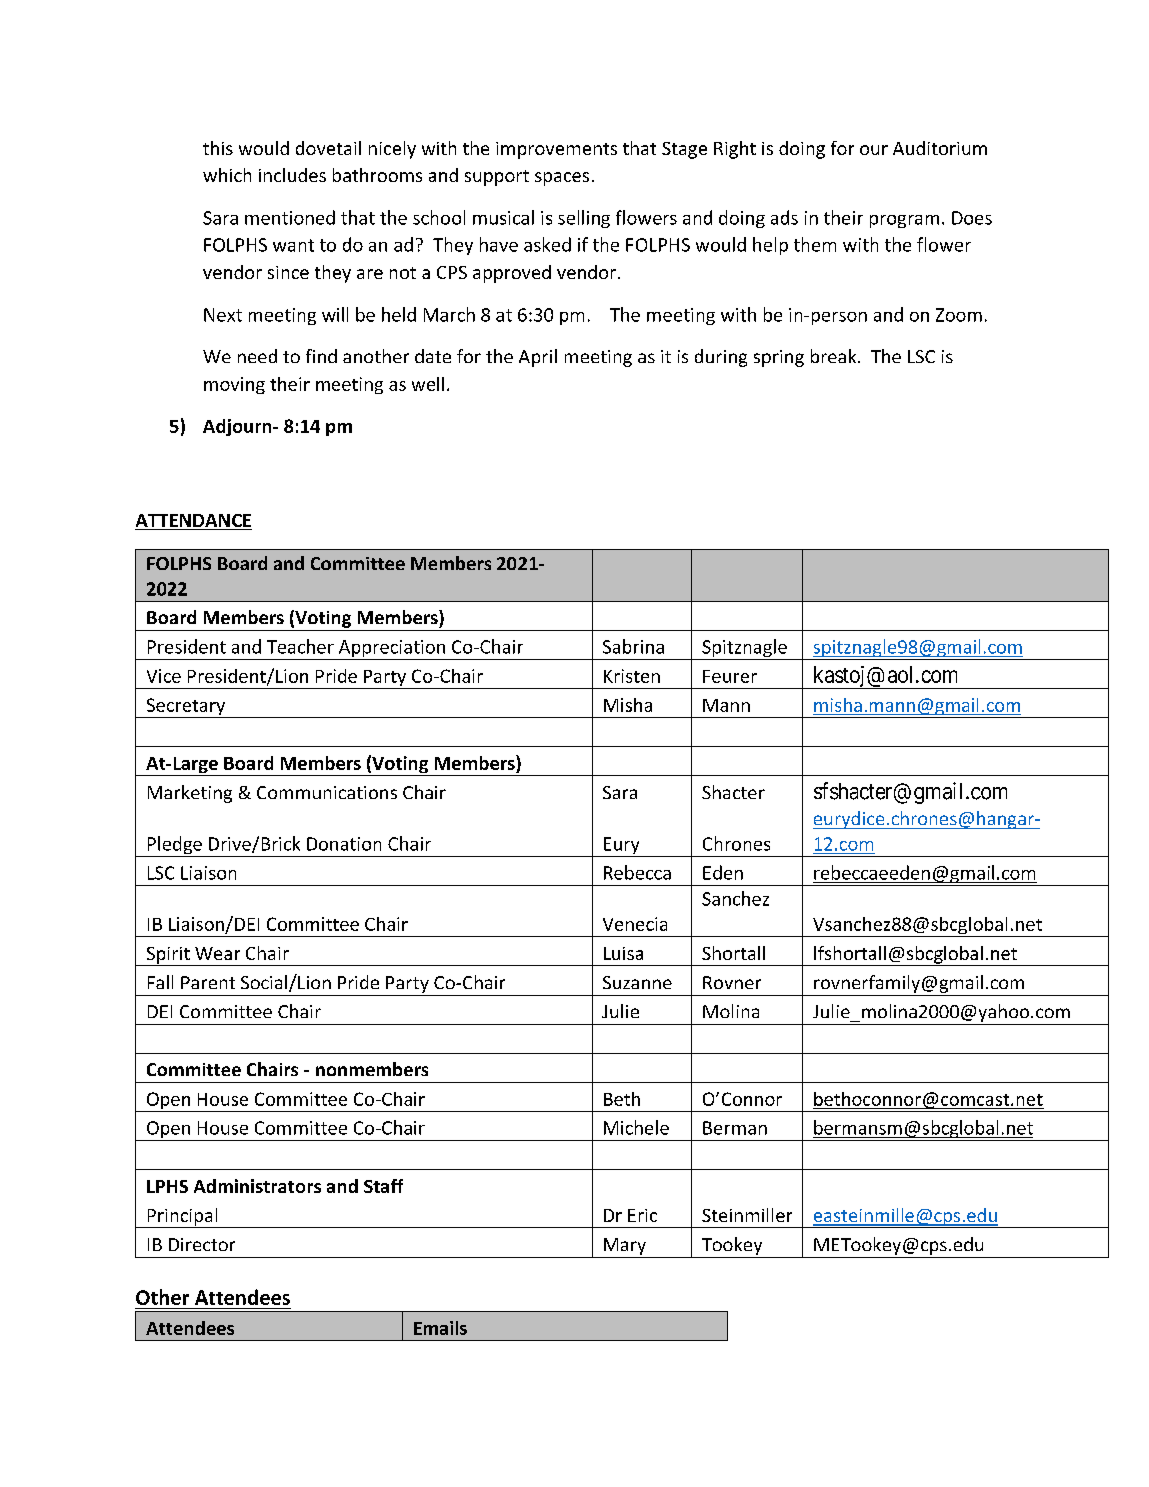 Image resolution: width=1149 pixels, height=1487 pixels. I want to click on Director, so click(202, 1244).
